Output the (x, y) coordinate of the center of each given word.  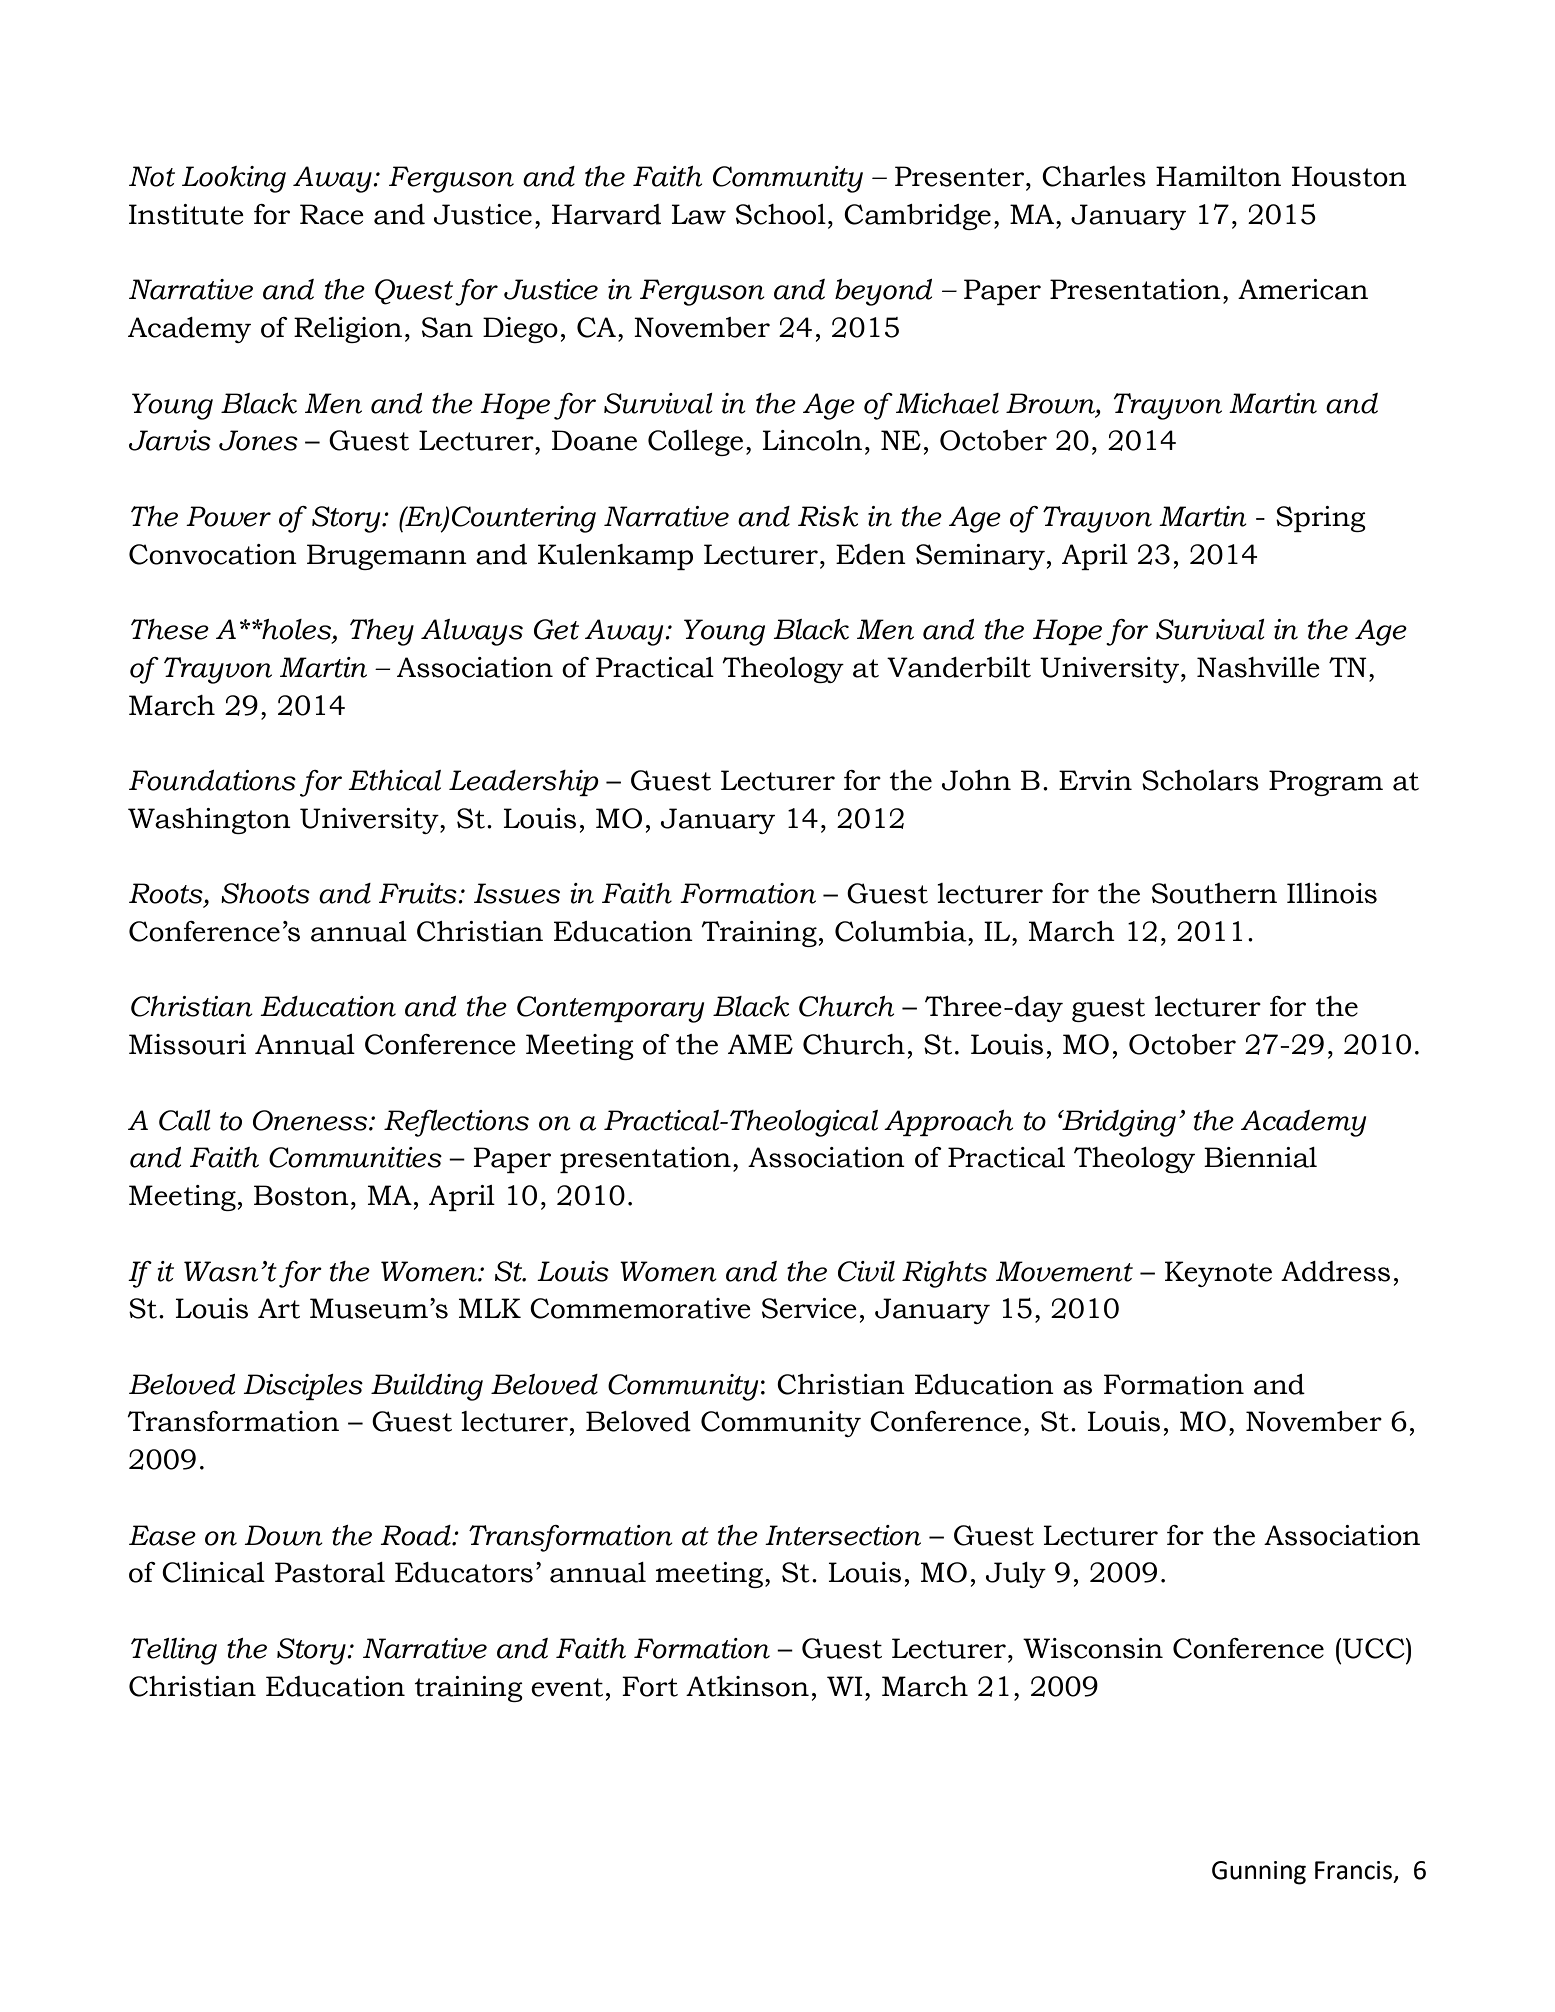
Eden (871, 554)
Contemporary (610, 1009)
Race (332, 214)
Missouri (187, 1044)
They (382, 632)
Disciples (303, 1387)
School (781, 214)
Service (809, 1308)
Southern (1214, 893)
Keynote (1218, 1274)
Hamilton (1218, 176)
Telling (174, 1651)
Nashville (1258, 667)
